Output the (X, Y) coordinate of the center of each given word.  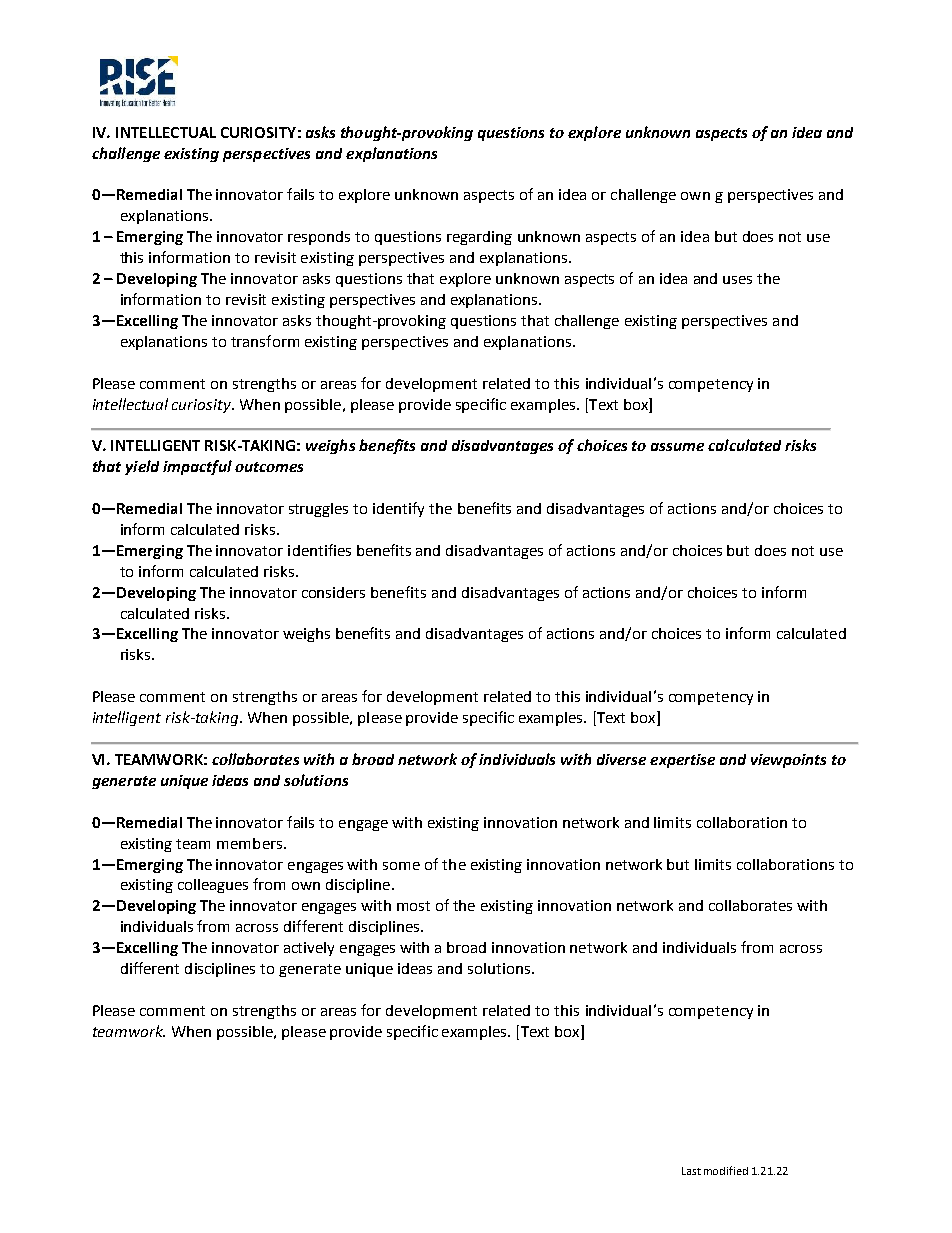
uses (737, 280)
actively (309, 949)
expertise (682, 761)
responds (319, 238)
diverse (621, 759)
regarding (479, 238)
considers (333, 592)
